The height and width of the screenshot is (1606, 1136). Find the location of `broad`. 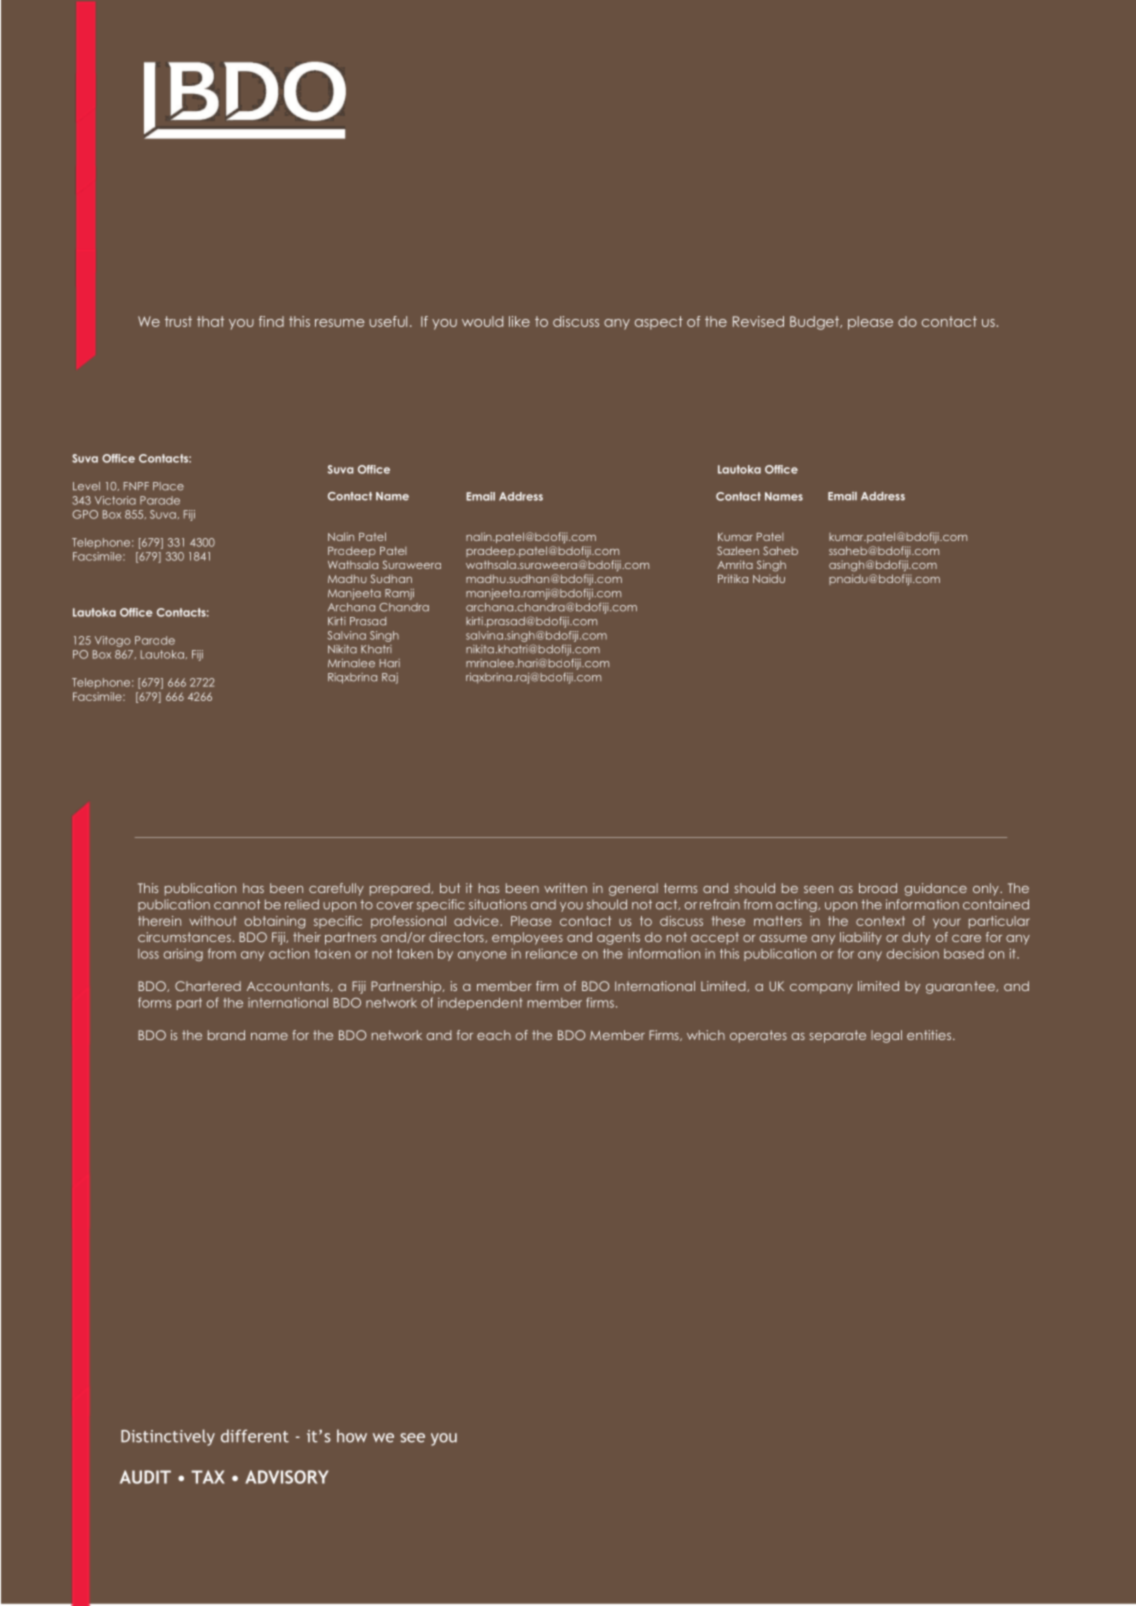

broad is located at coordinates (878, 888).
